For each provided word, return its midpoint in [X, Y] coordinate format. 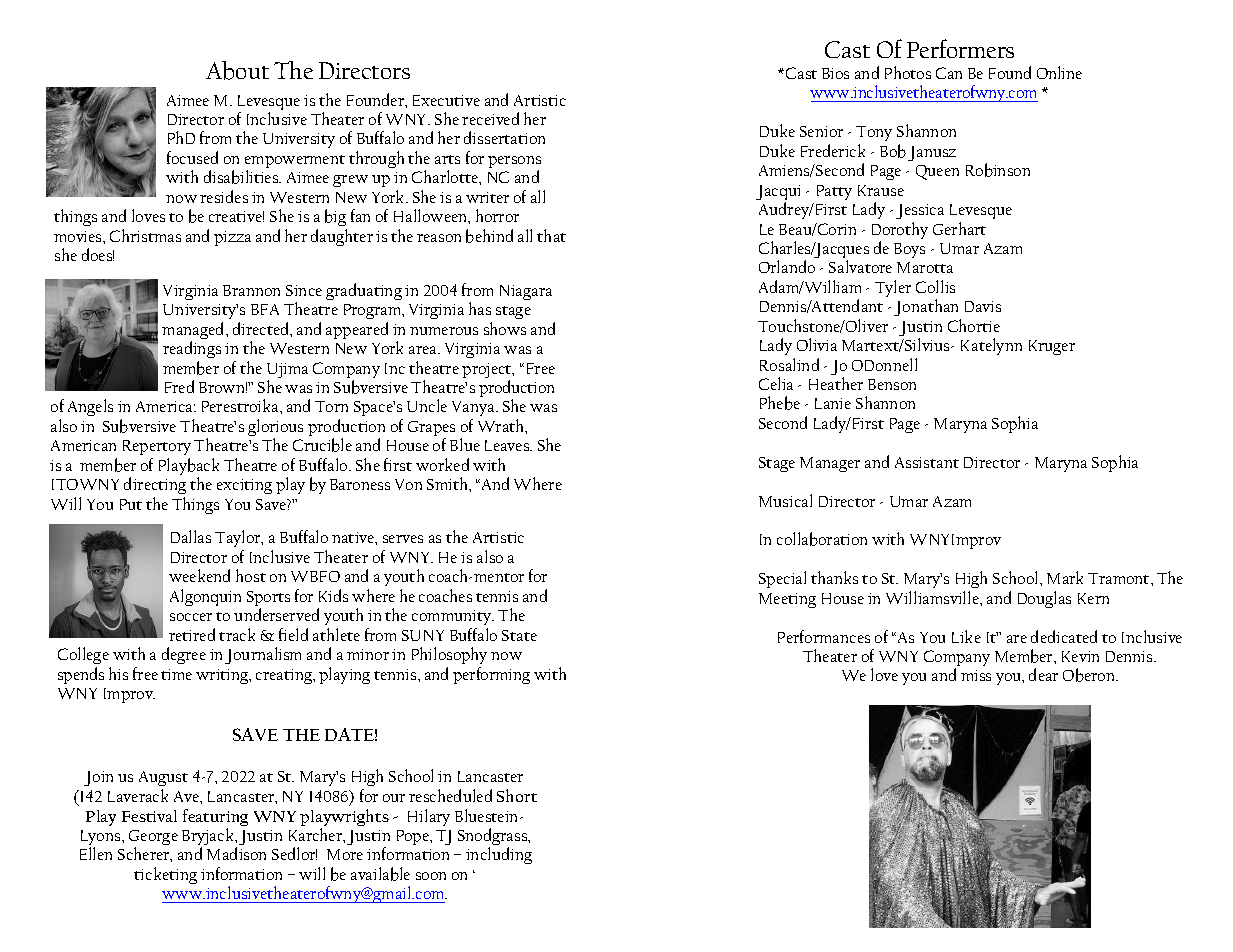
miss [976, 675]
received [490, 118]
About [237, 70]
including [499, 855]
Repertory [157, 449]
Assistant [927, 462]
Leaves [508, 445]
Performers [960, 48]
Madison [236, 853]
